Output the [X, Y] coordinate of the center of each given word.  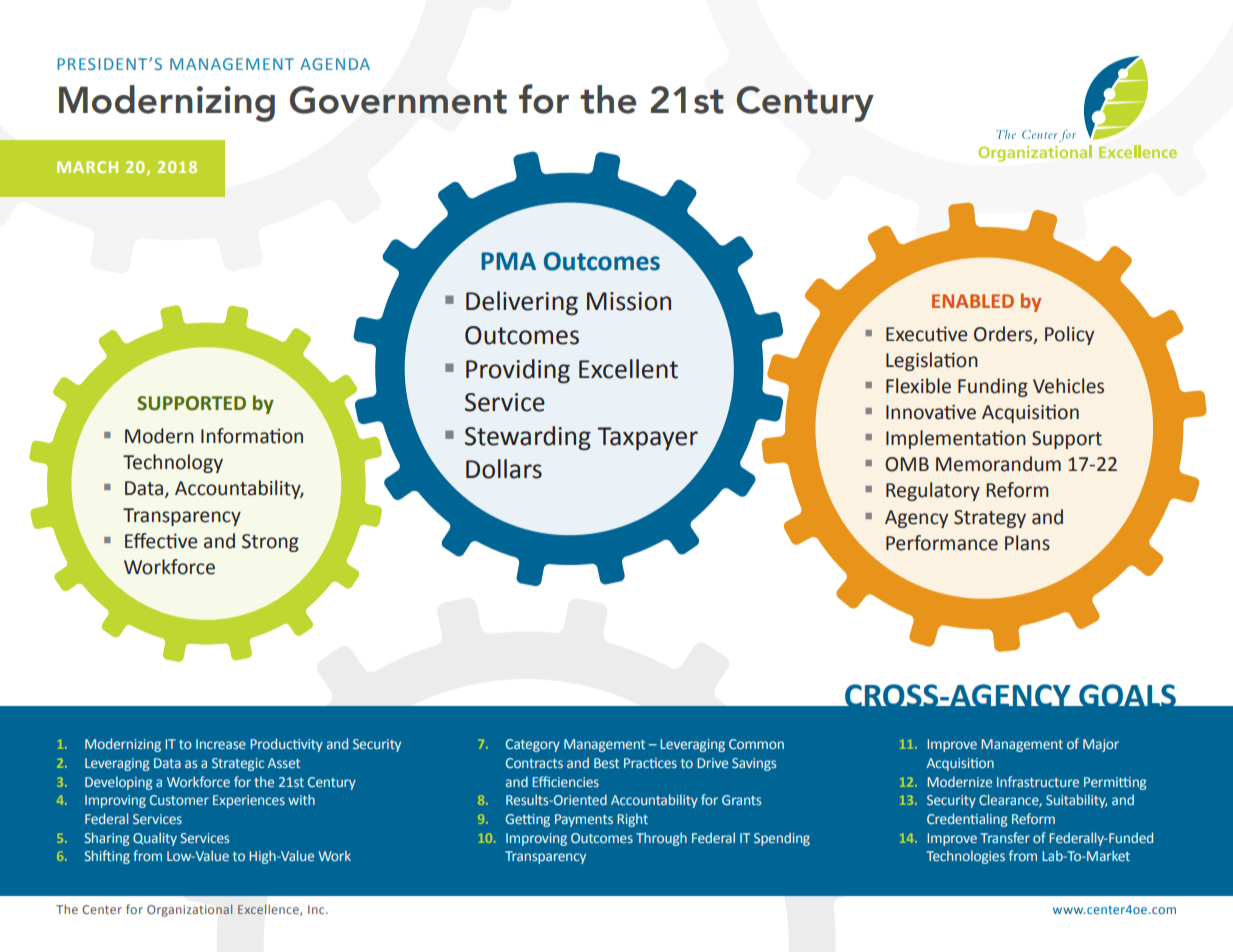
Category [533, 745]
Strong [270, 543]
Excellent [628, 369]
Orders [1004, 334]
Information [252, 436]
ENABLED [973, 301]
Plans [1027, 543]
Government [398, 100]
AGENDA [335, 64]
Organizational [190, 910]
